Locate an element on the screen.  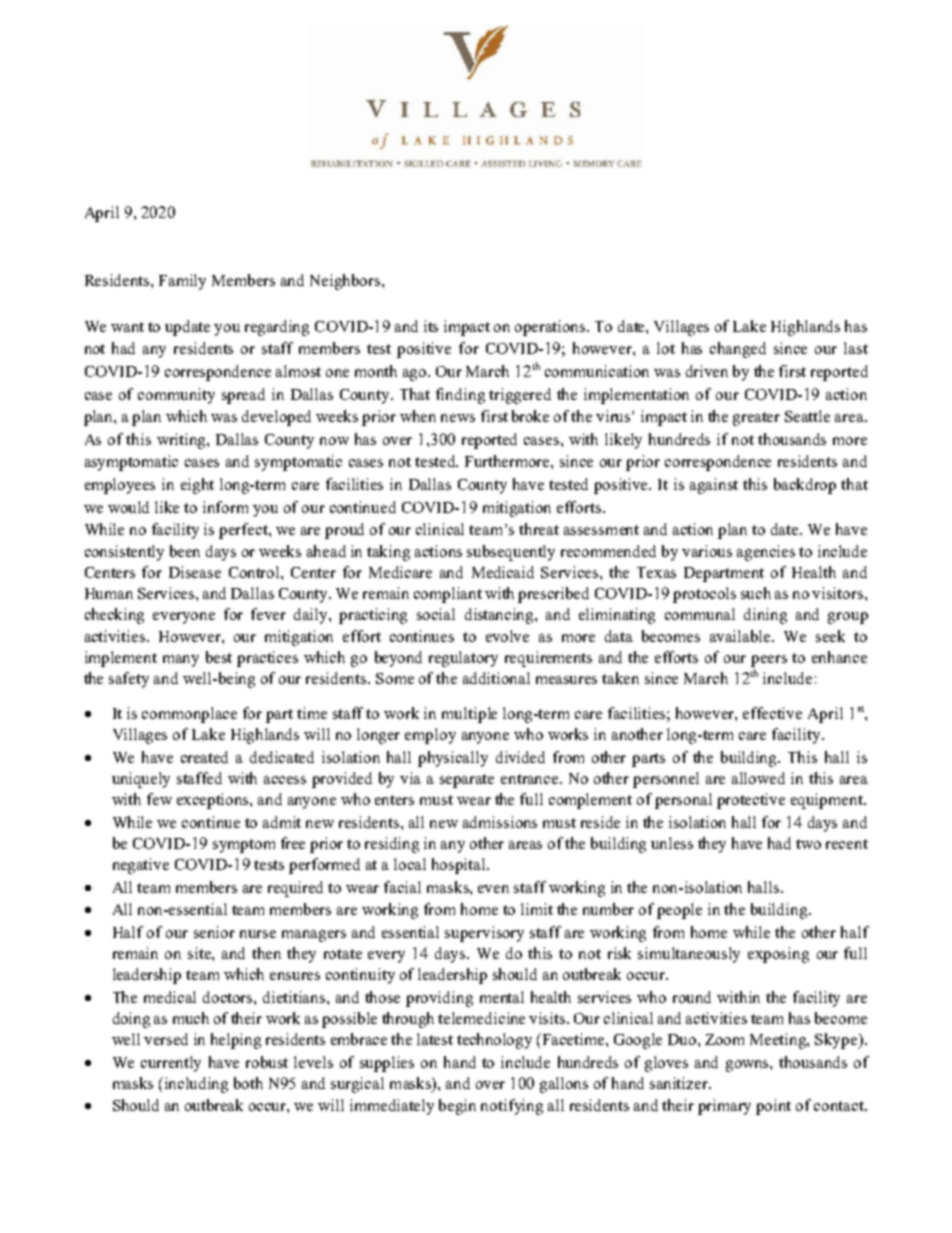
additional is located at coordinates (496, 678).
